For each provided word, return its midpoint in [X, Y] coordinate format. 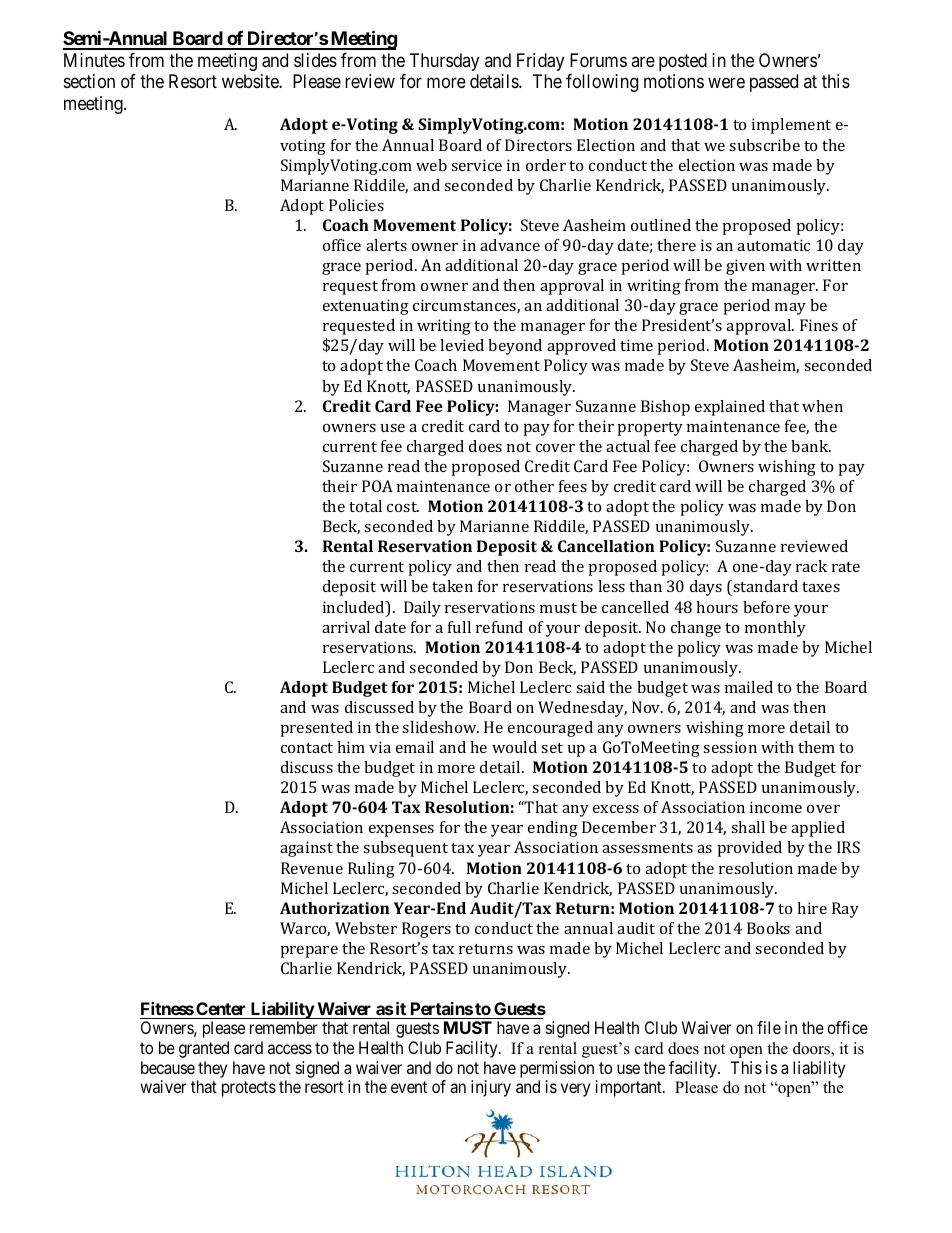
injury [491, 1088]
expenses [401, 831]
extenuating [366, 307]
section [89, 81]
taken [452, 586]
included [355, 608]
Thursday [444, 62]
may [790, 309]
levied [462, 345]
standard [765, 586]
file [769, 1027]
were [726, 82]
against [306, 849]
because [168, 1067]
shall [748, 827]
